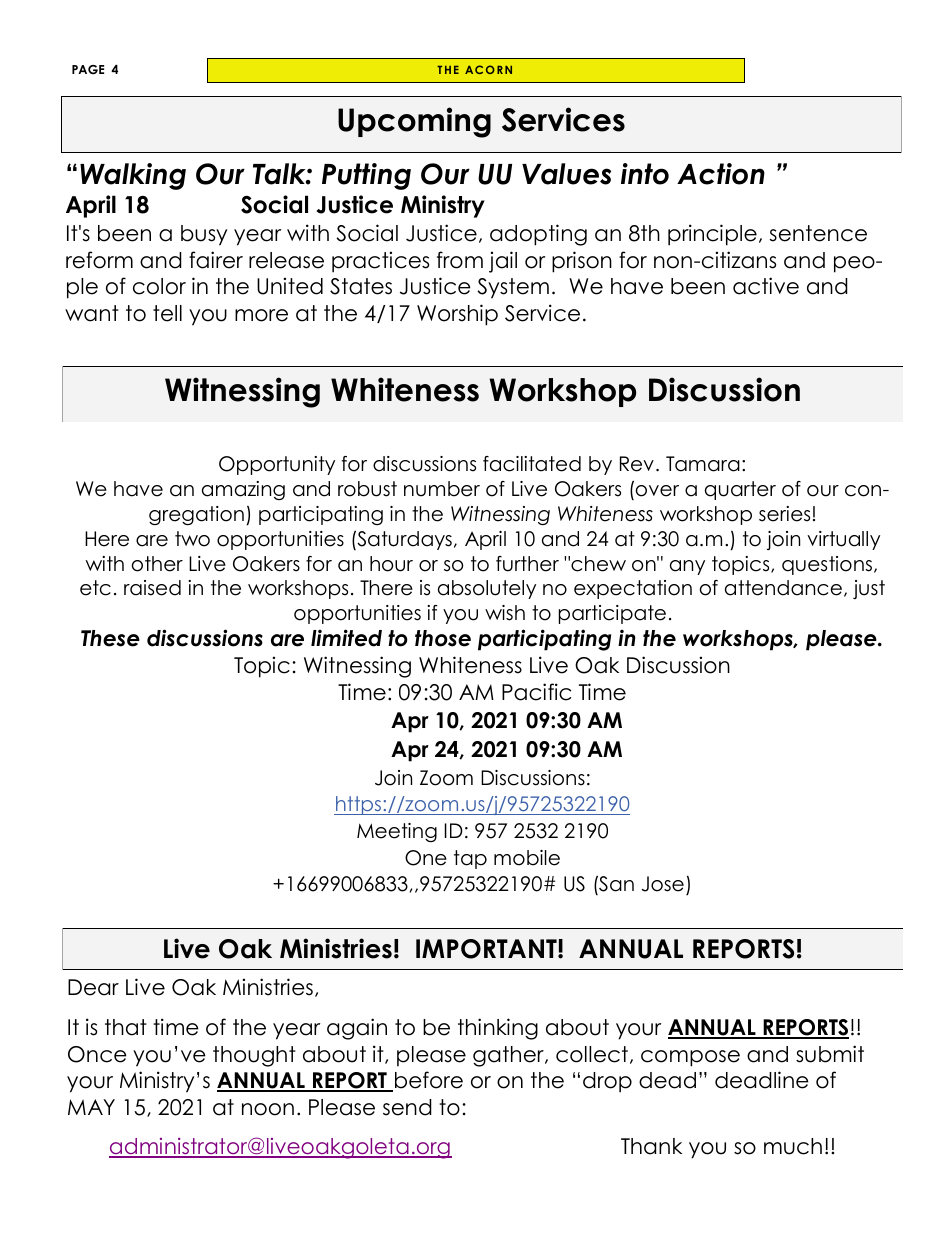  Describe the element at coordinates (414, 122) in the screenshot. I see `Upcoming` at that location.
